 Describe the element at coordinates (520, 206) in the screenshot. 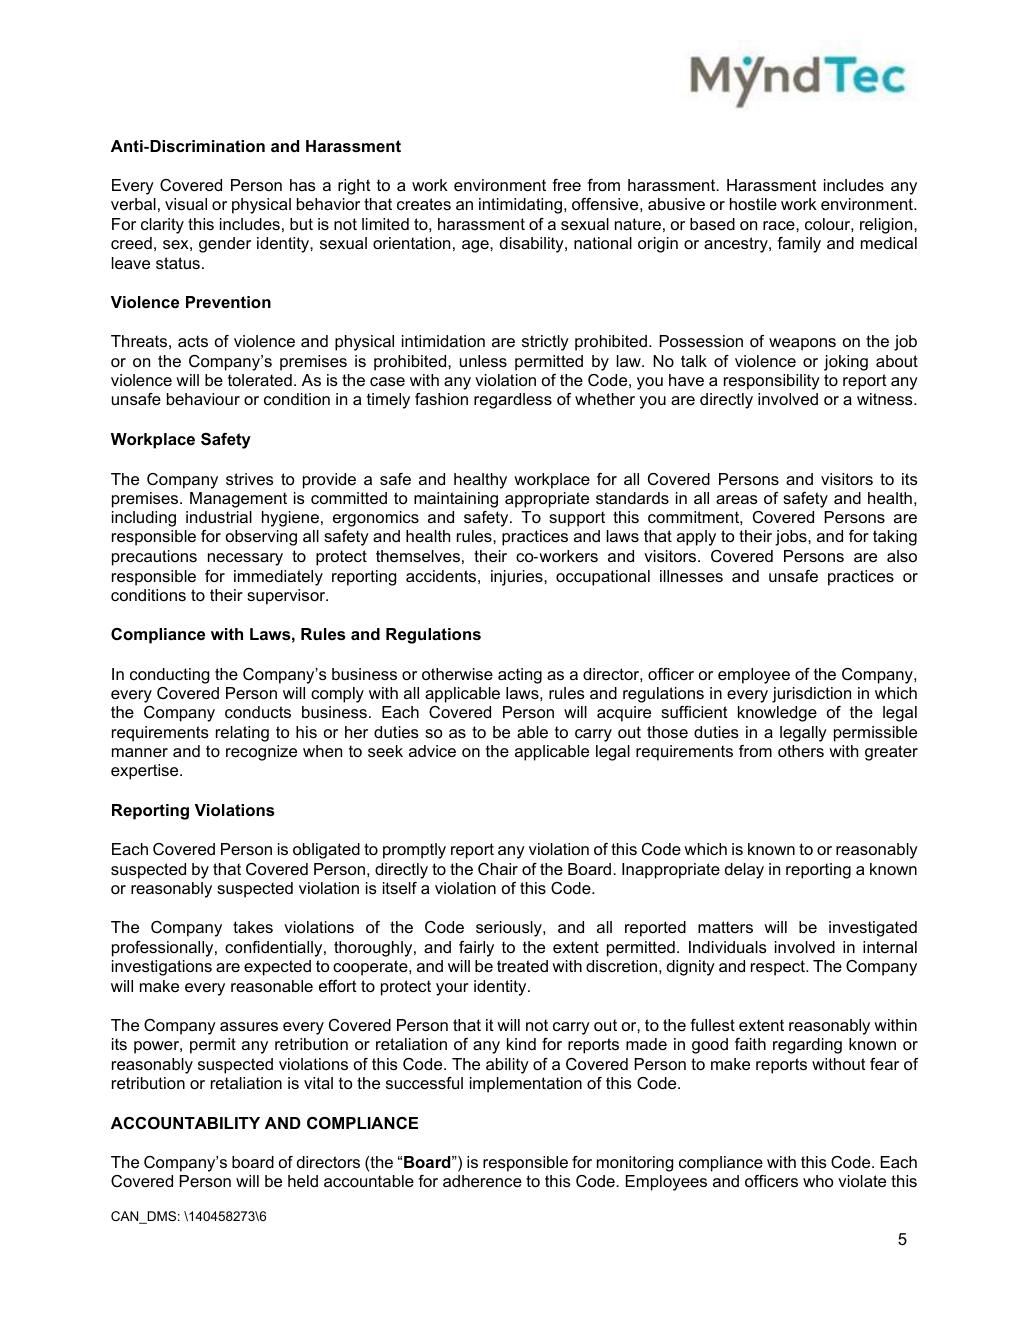

I see `intimidating` at that location.
